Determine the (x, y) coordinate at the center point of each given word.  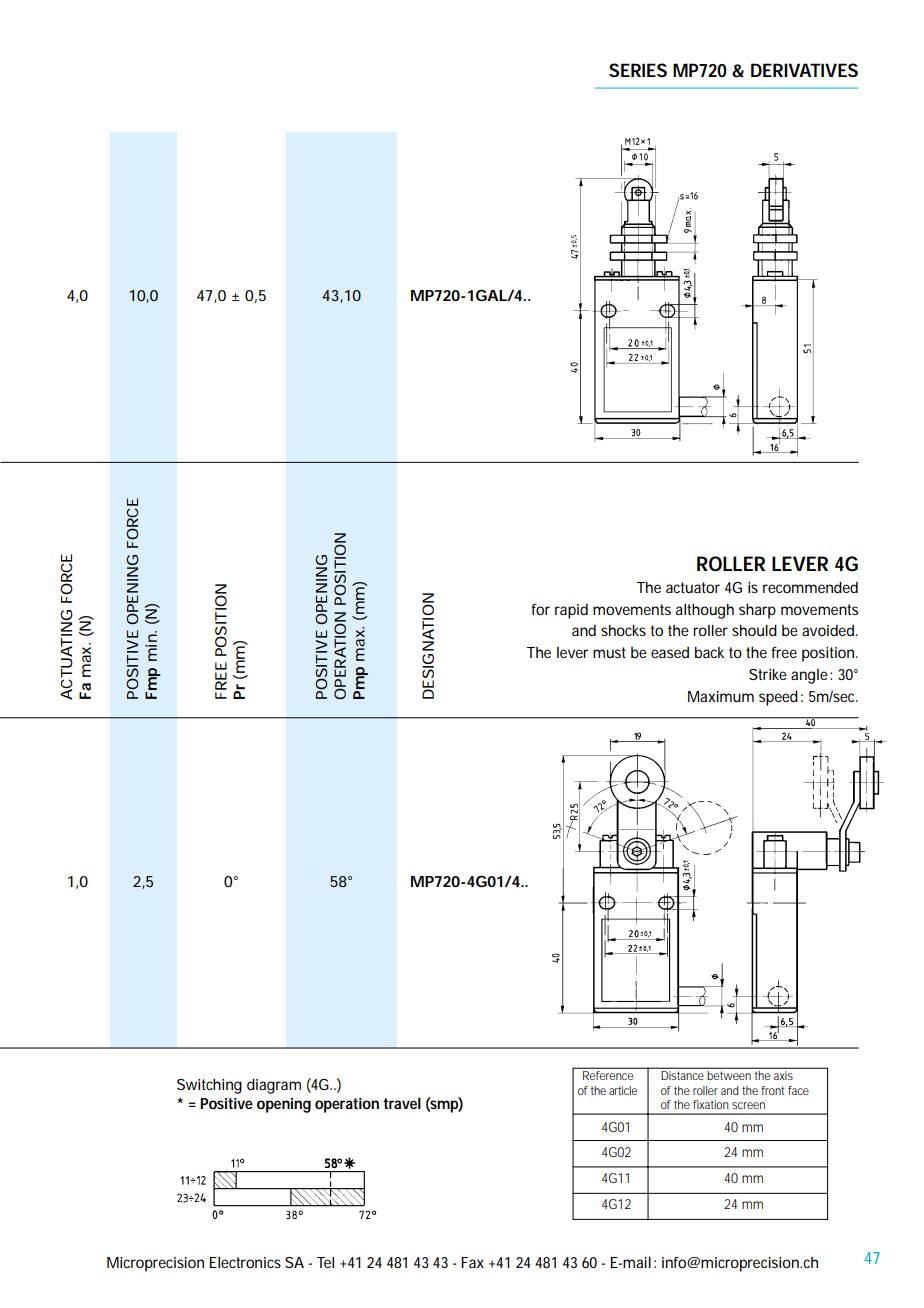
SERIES (638, 70)
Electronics (245, 1262)
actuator (693, 587)
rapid (571, 611)
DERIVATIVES (804, 70)
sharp (757, 611)
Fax (472, 1262)
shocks (623, 630)
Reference (608, 1075)
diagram (274, 1086)
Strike (768, 674)
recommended (810, 587)
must (609, 652)
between (729, 1075)
